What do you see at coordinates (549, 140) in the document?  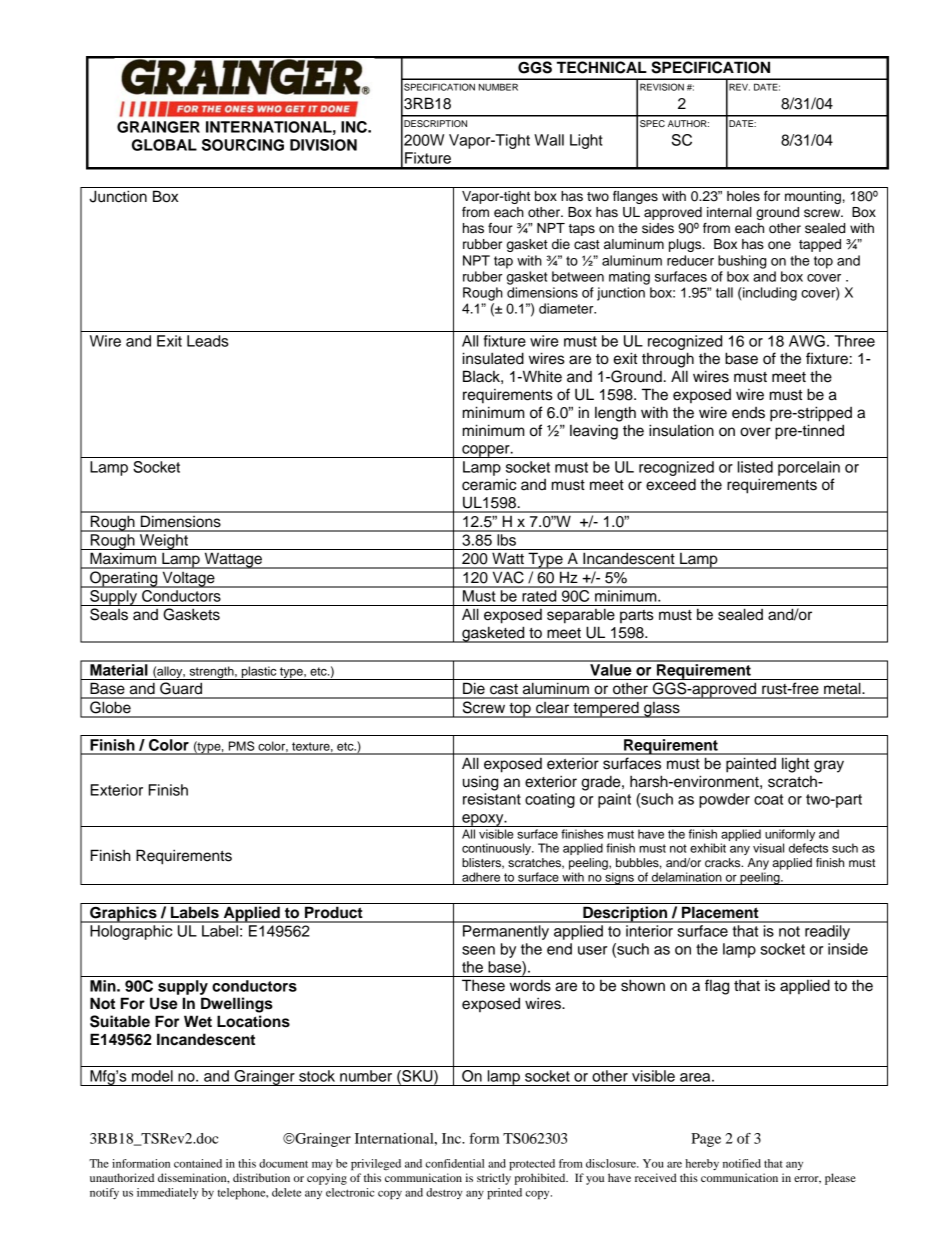 I see `Wall` at bounding box center [549, 140].
